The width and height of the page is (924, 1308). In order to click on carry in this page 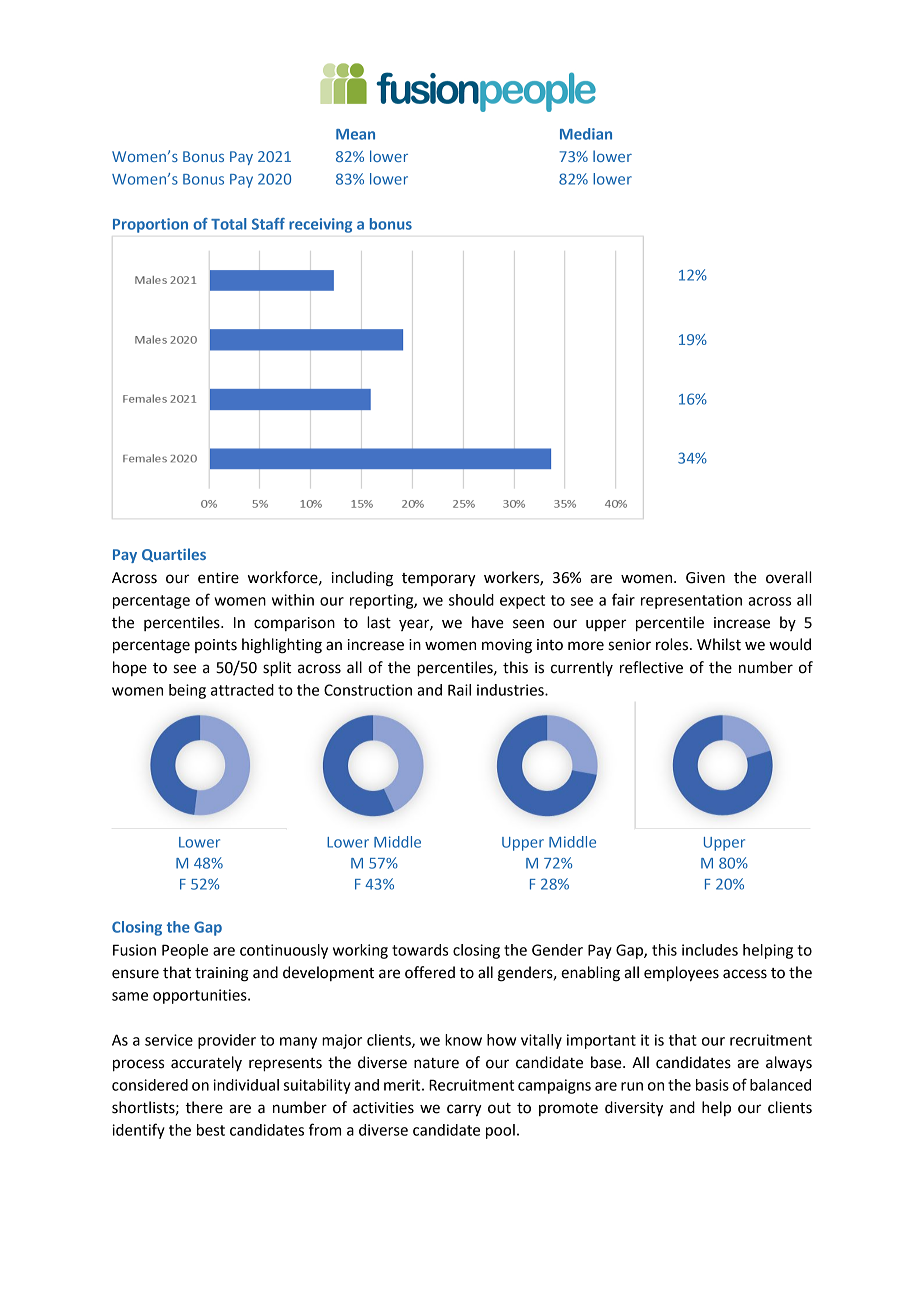, I will do `click(464, 1110)`.
